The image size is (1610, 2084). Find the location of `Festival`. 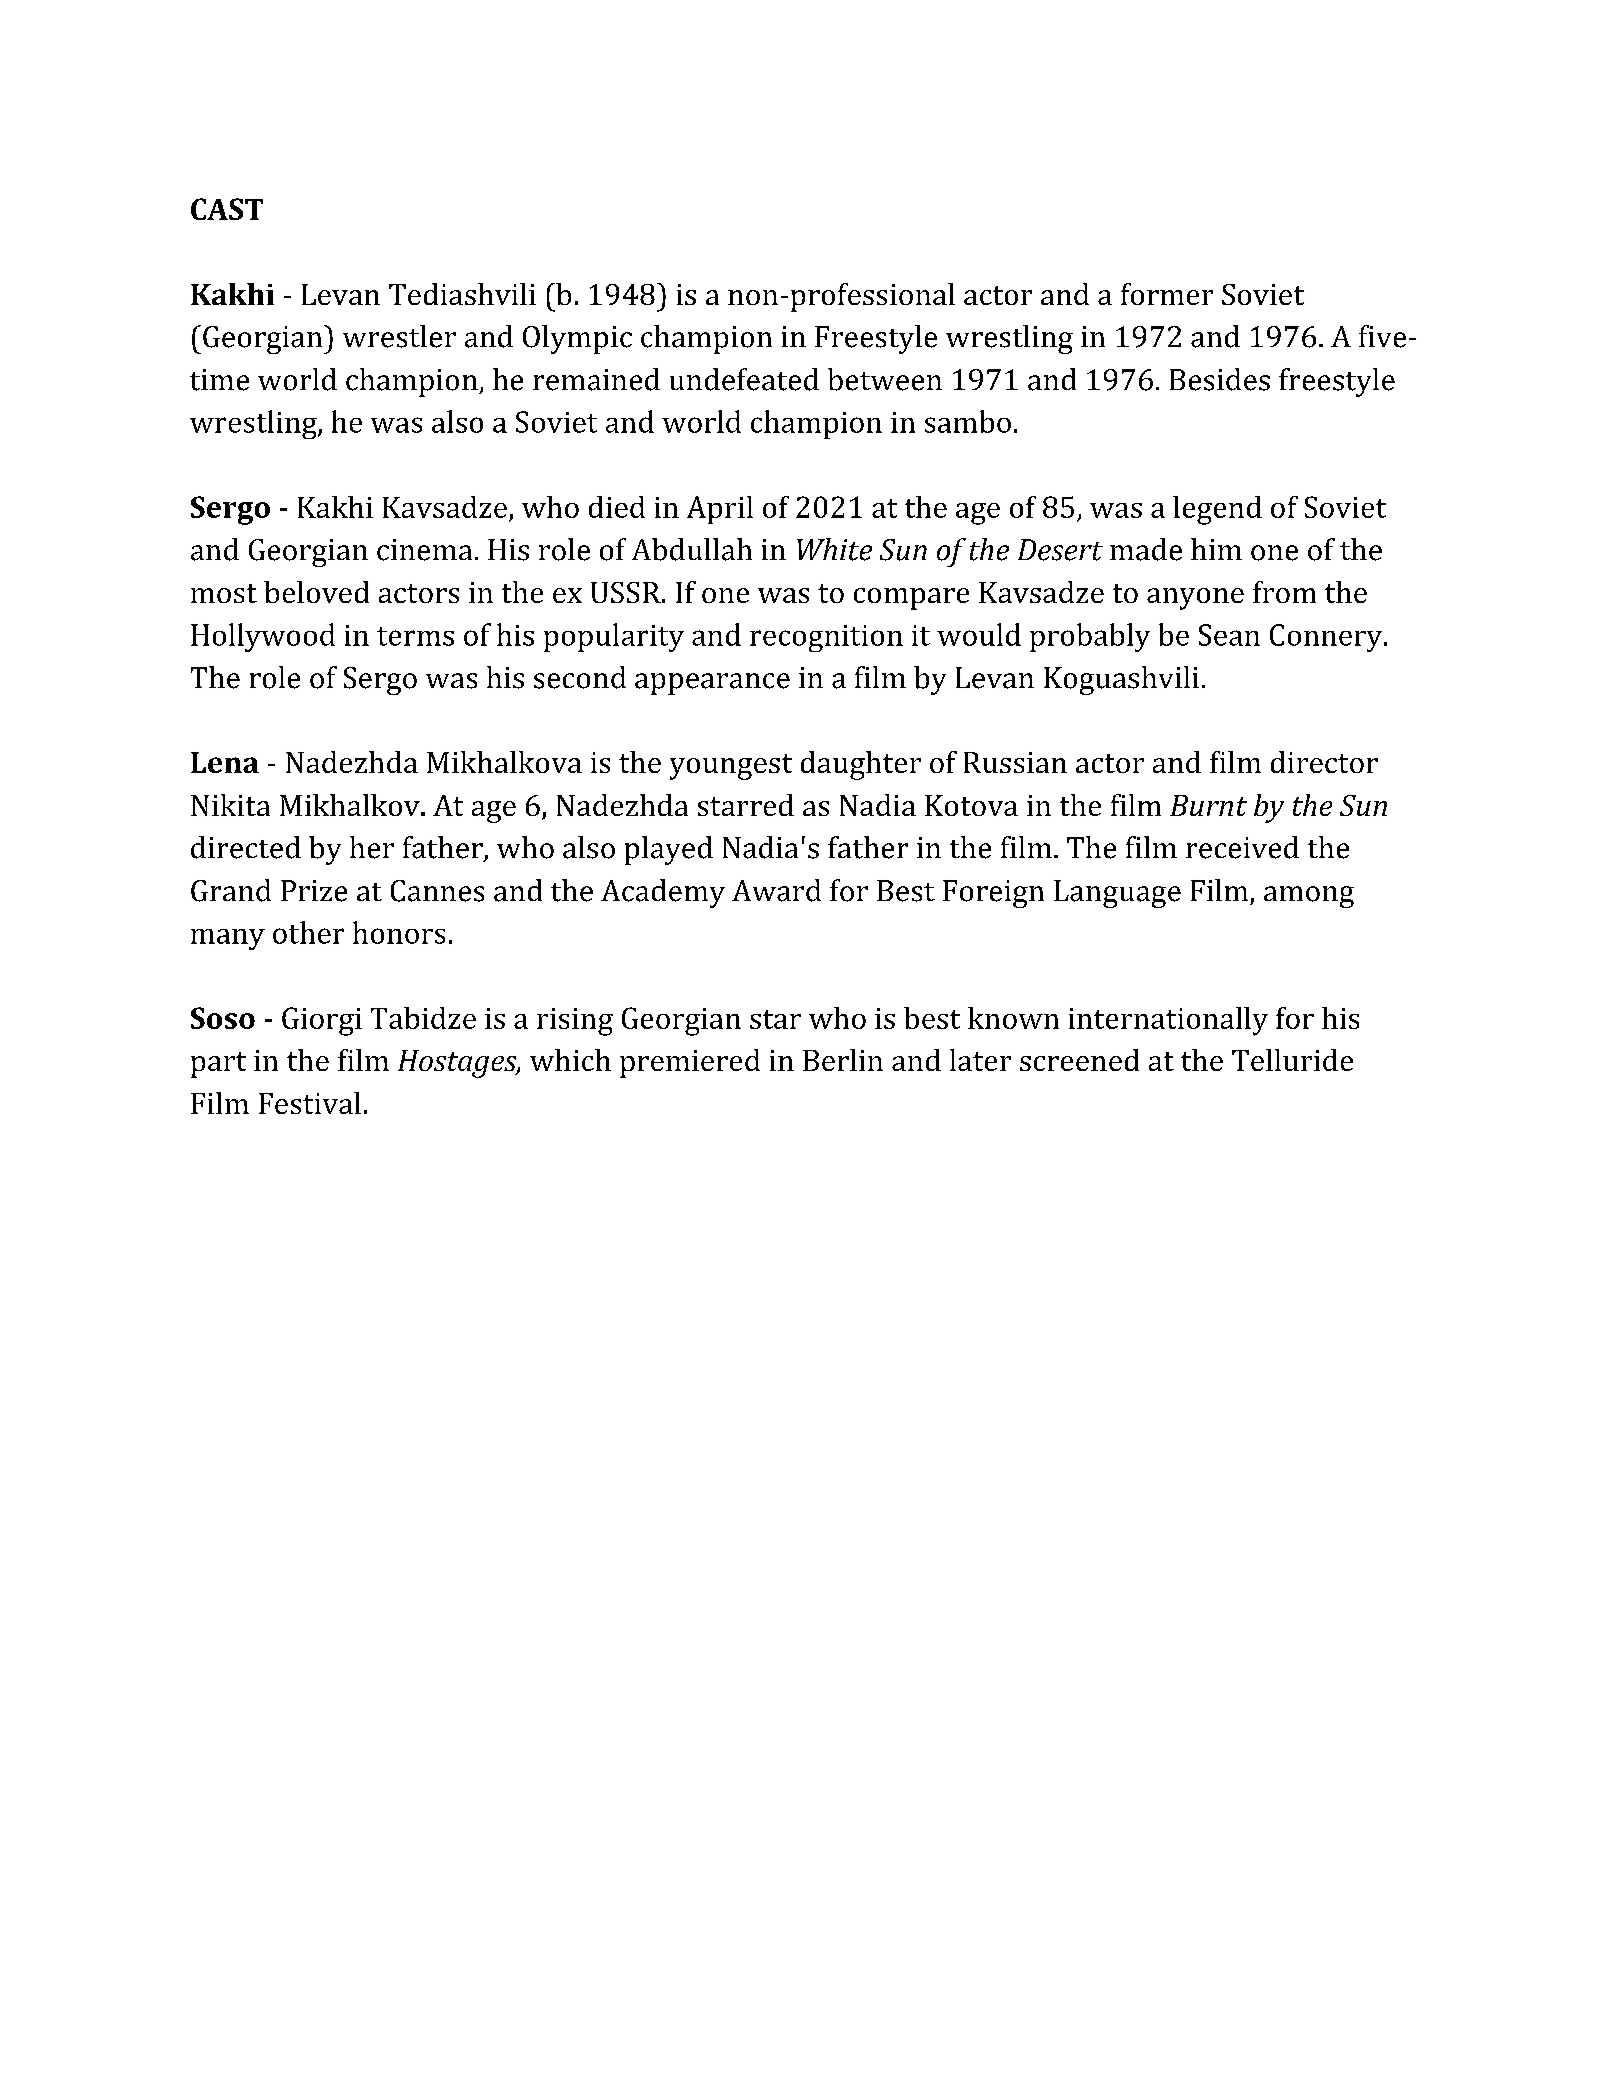

Festival is located at coordinates (310, 1103).
